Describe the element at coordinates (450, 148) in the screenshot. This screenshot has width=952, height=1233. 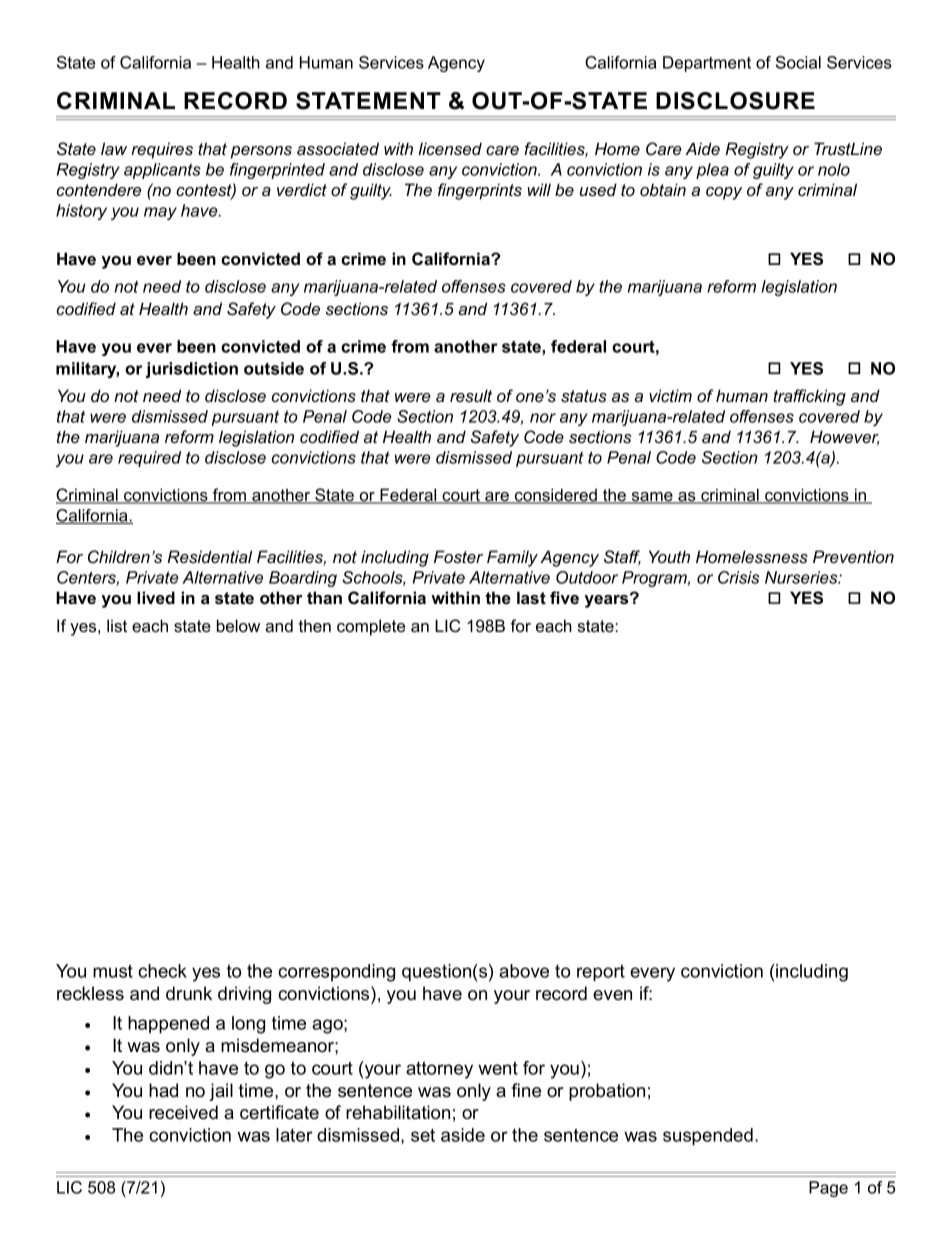
I see `licensed` at that location.
